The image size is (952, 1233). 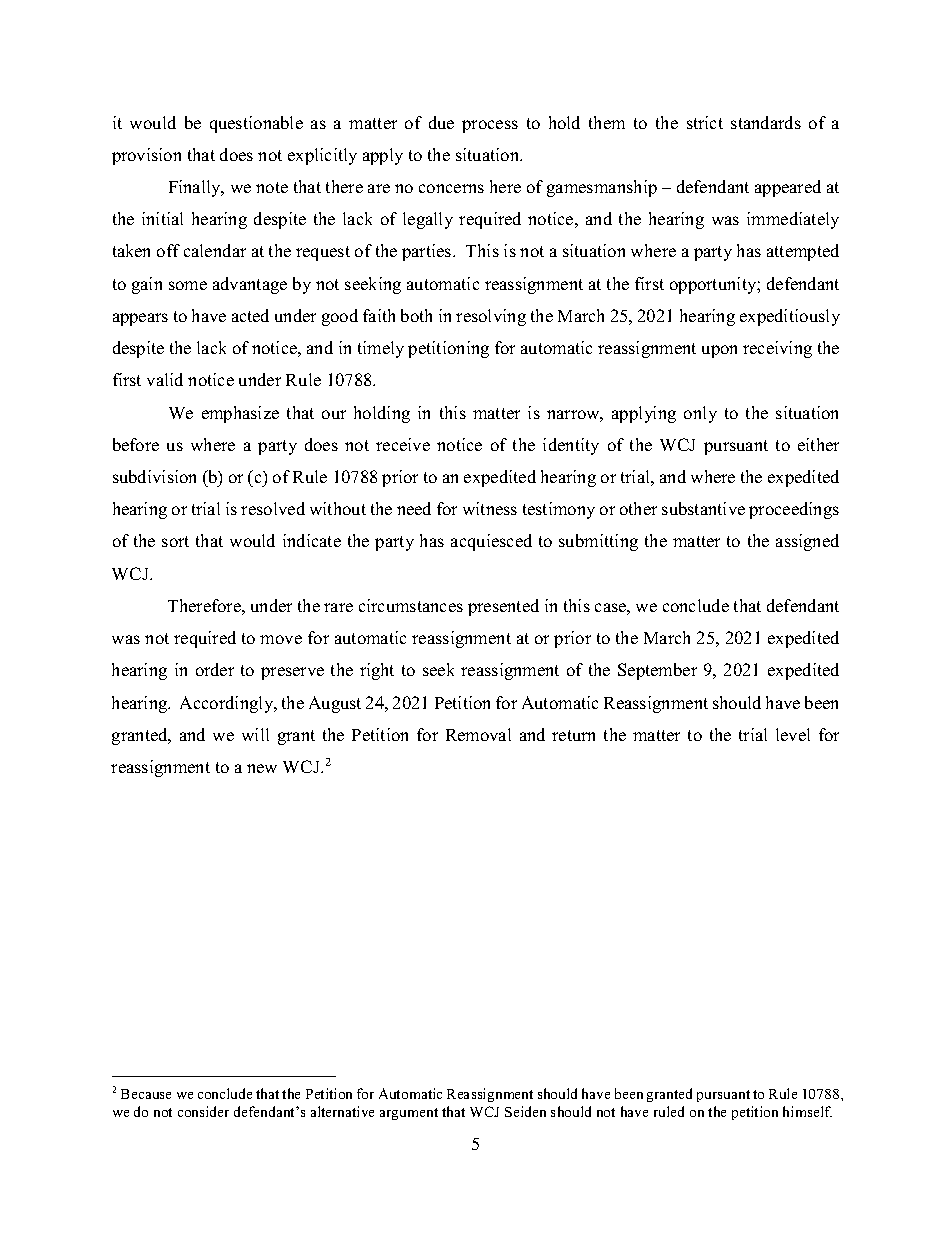 What do you see at coordinates (262, 768) in the page?
I see `new` at bounding box center [262, 768].
